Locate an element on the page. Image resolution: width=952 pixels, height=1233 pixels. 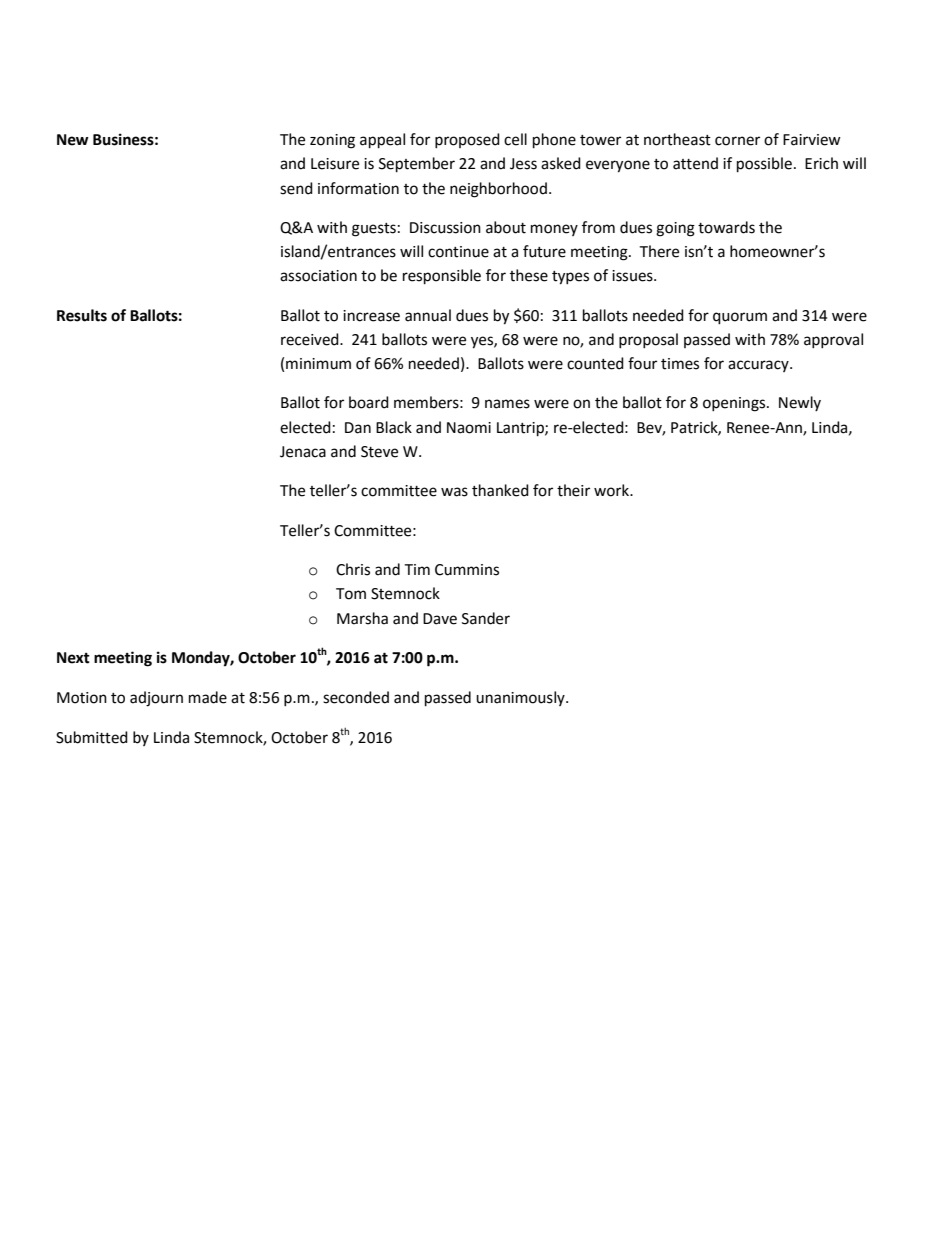
There is located at coordinates (659, 251).
